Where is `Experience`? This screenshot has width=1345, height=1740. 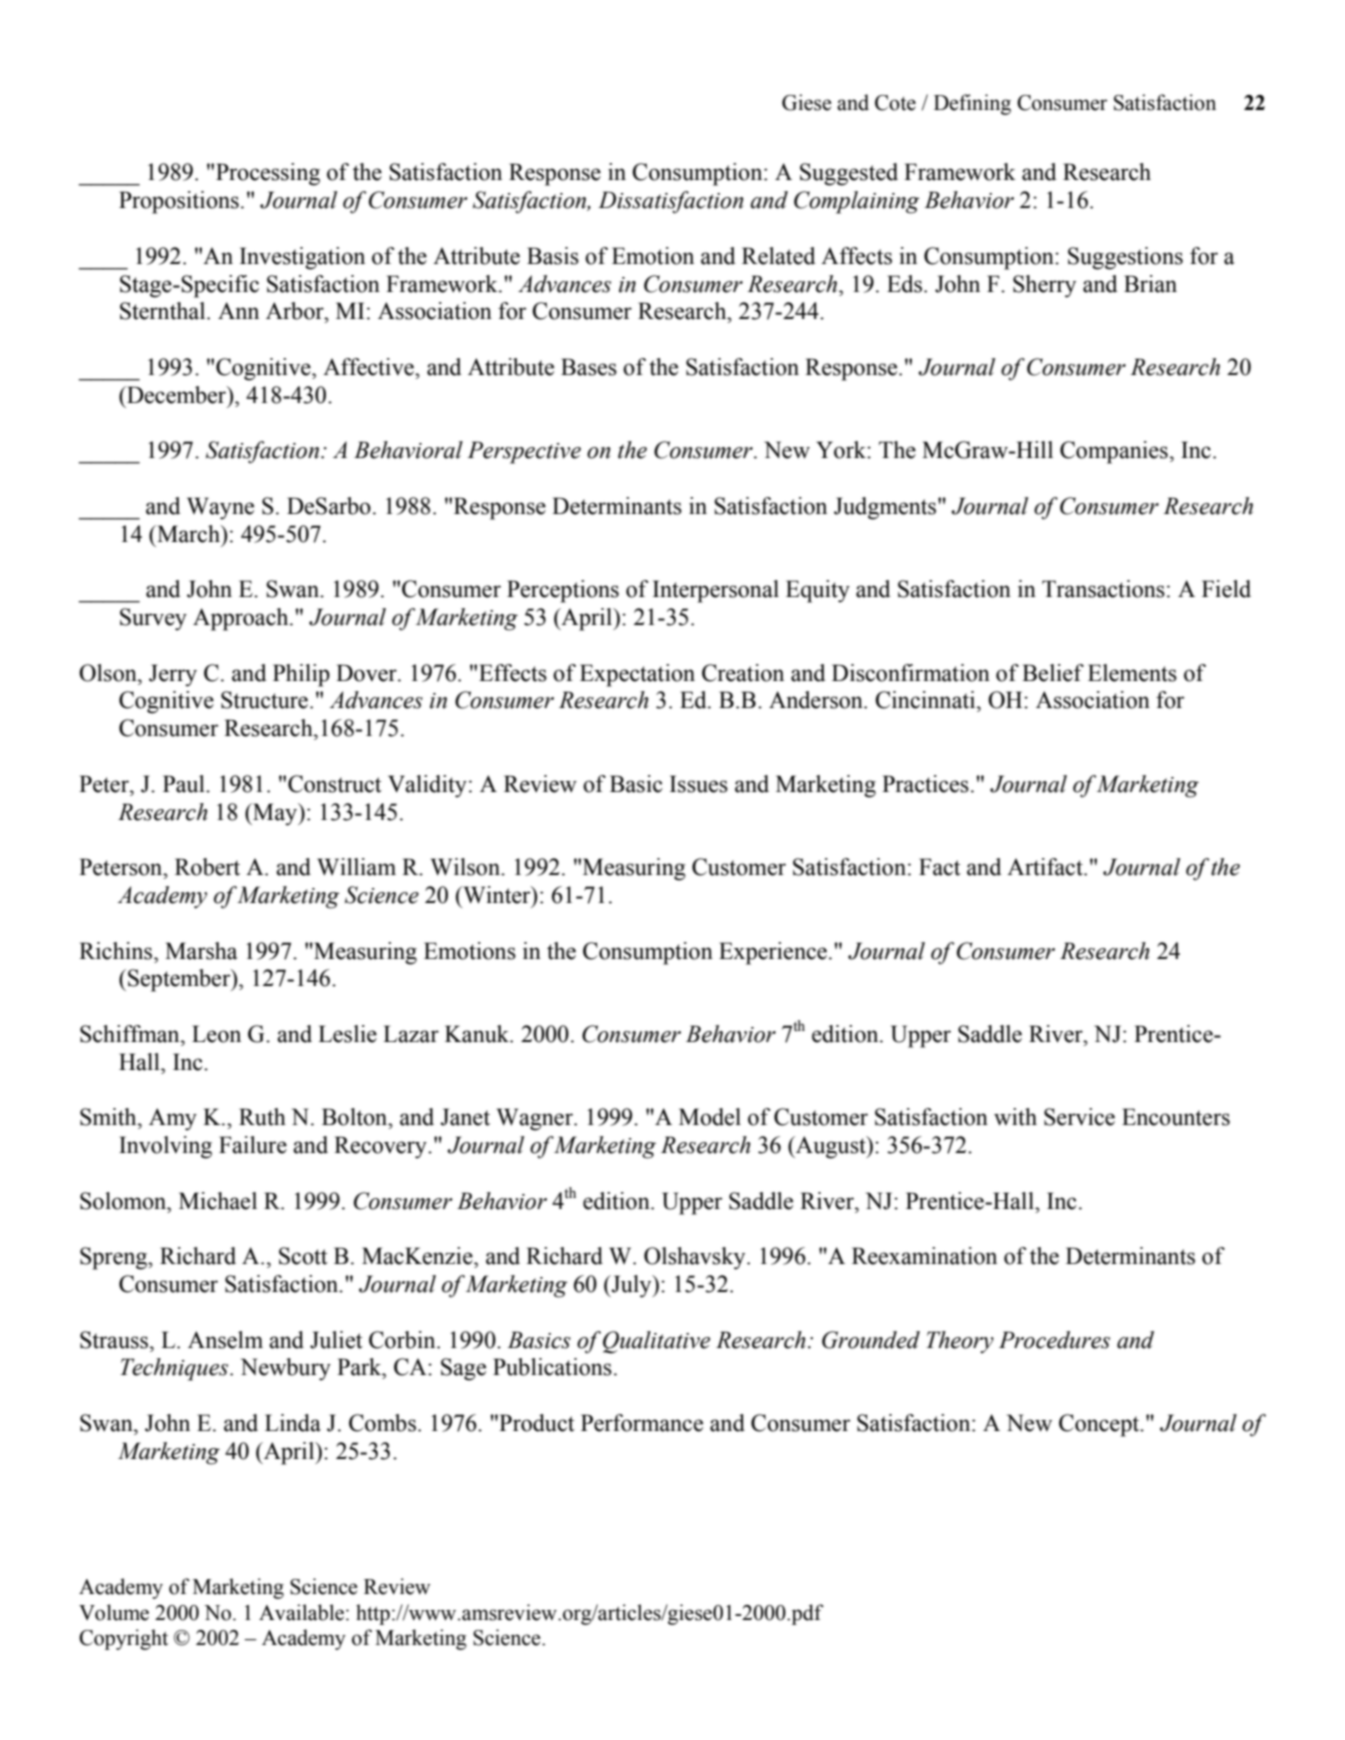 Experience is located at coordinates (773, 953).
